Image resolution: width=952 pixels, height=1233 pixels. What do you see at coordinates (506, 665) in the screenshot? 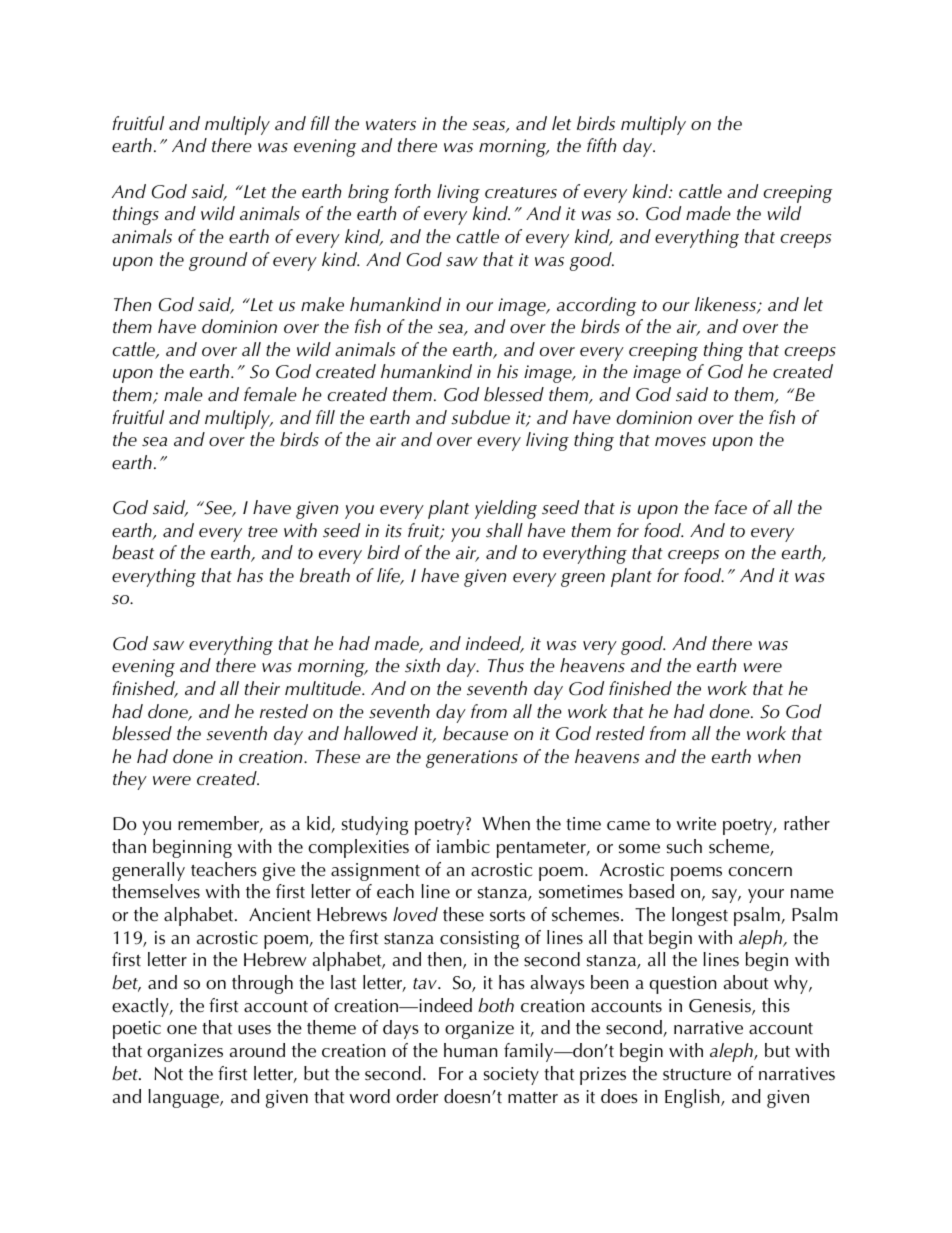
I see `Thus` at bounding box center [506, 665].
